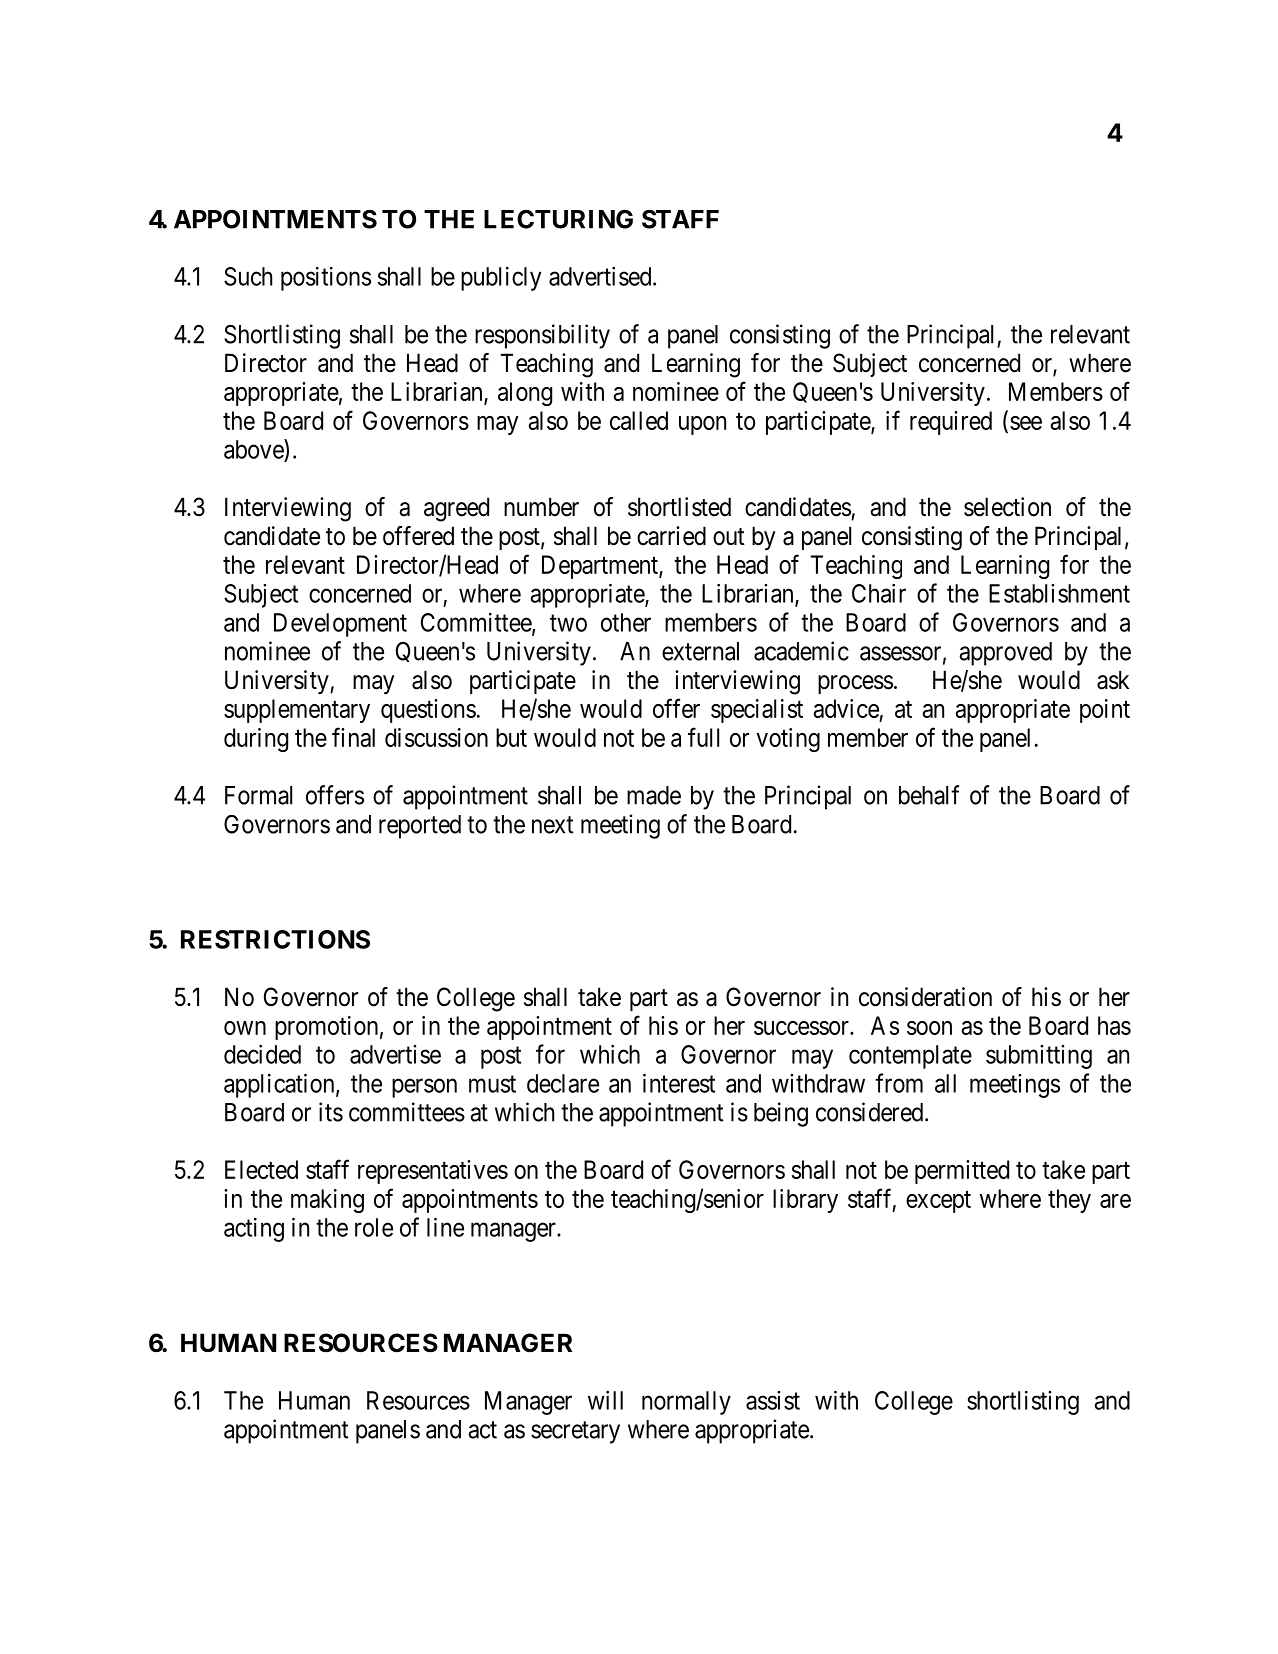 This screenshot has width=1278, height=1654. I want to click on see, so click(1026, 423).
